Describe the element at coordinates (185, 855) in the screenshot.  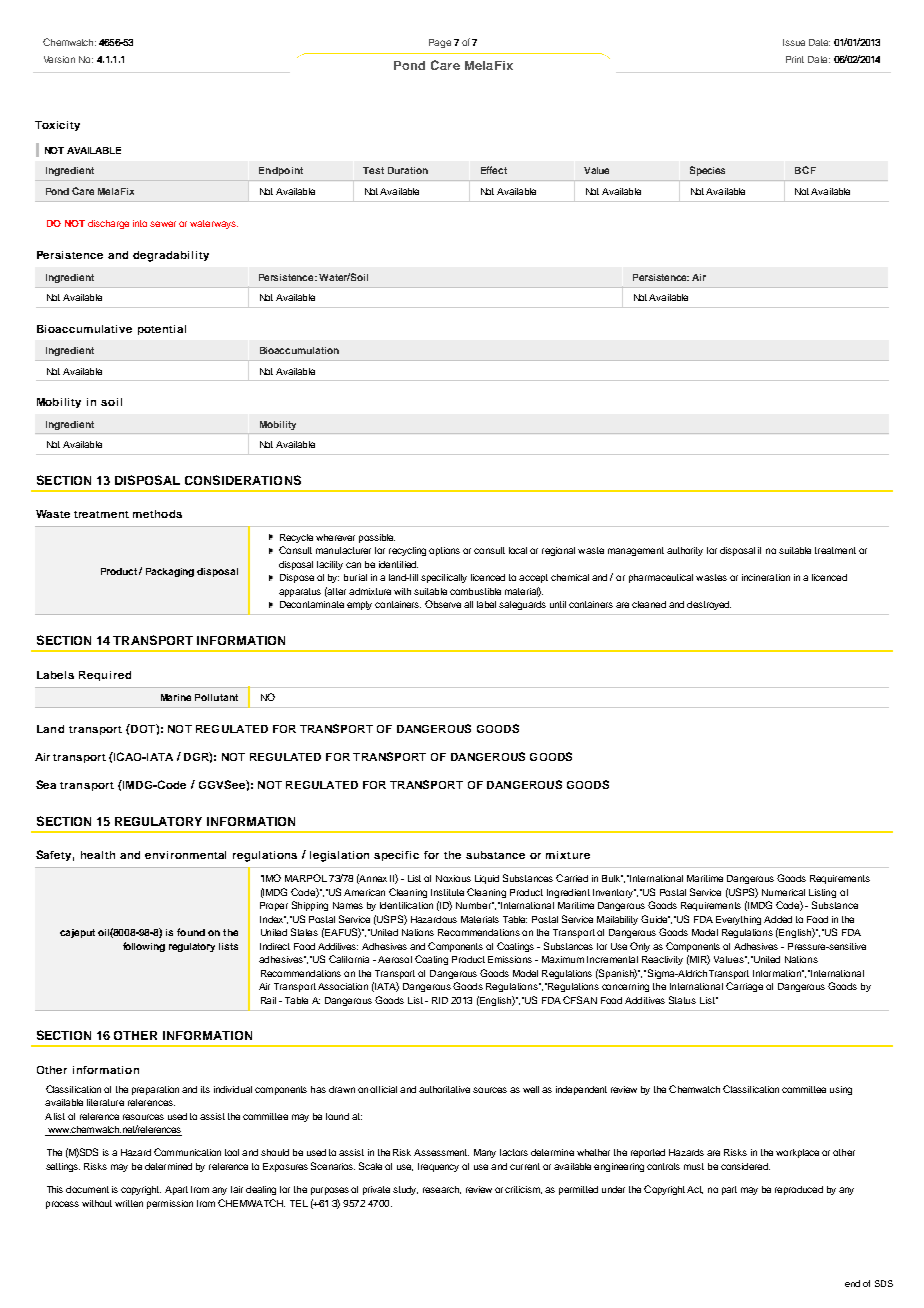
I see `environmental` at that location.
